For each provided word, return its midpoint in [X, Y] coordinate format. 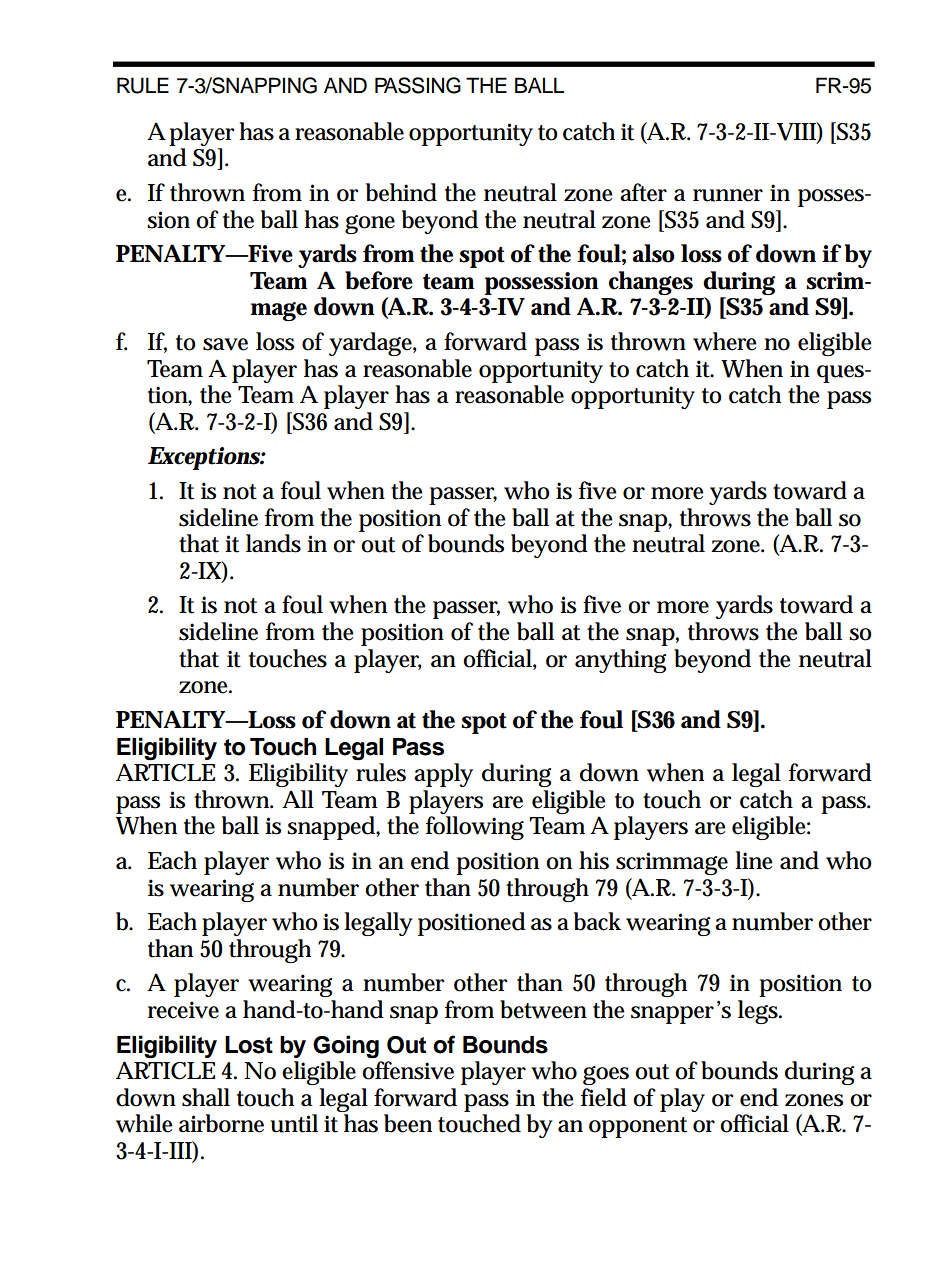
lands [273, 543]
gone [370, 224]
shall [206, 1097]
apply [443, 775]
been [408, 1123]
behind [401, 192]
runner [728, 195]
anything [620, 661]
